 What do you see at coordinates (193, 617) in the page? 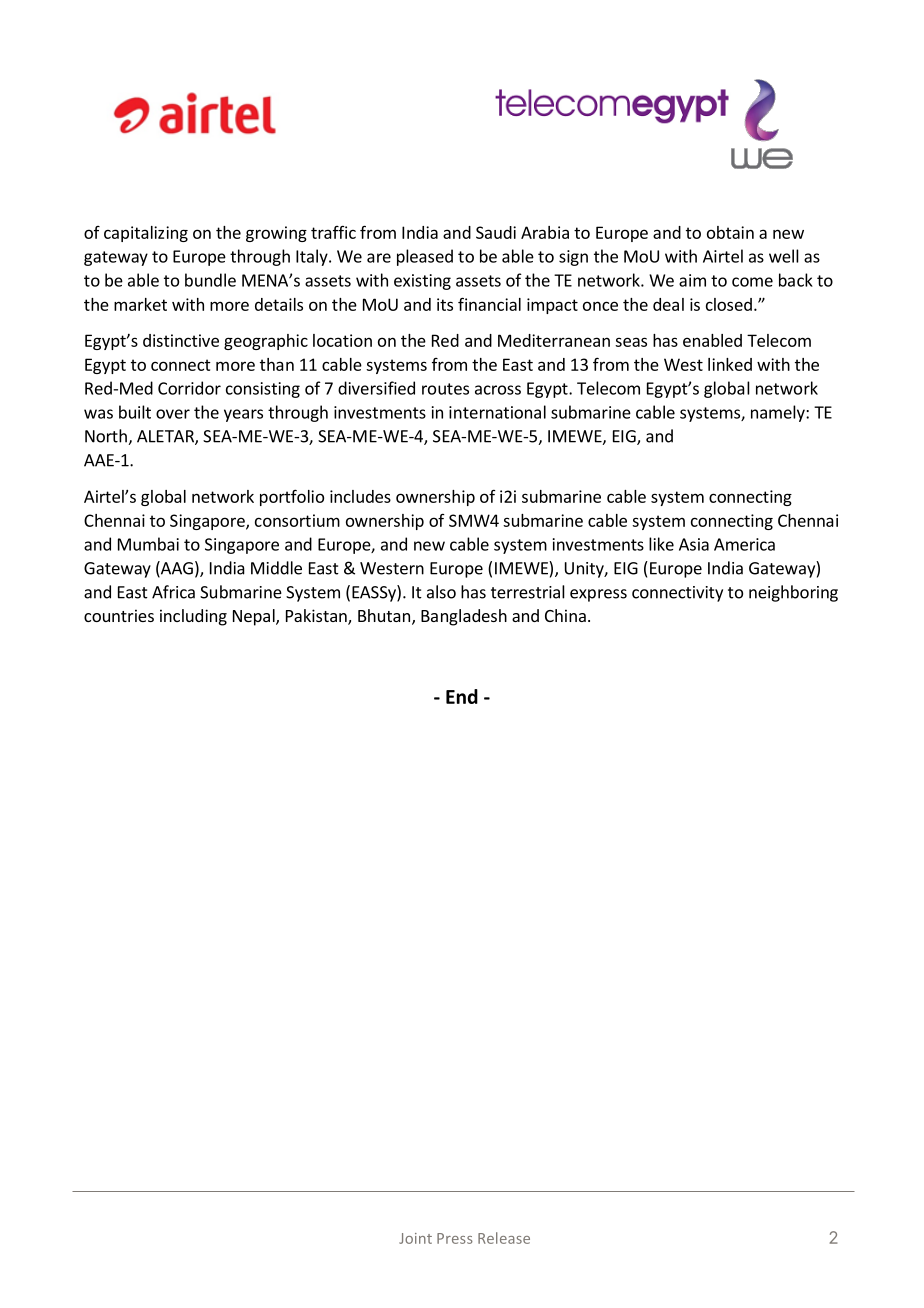
I see `including` at bounding box center [193, 617].
